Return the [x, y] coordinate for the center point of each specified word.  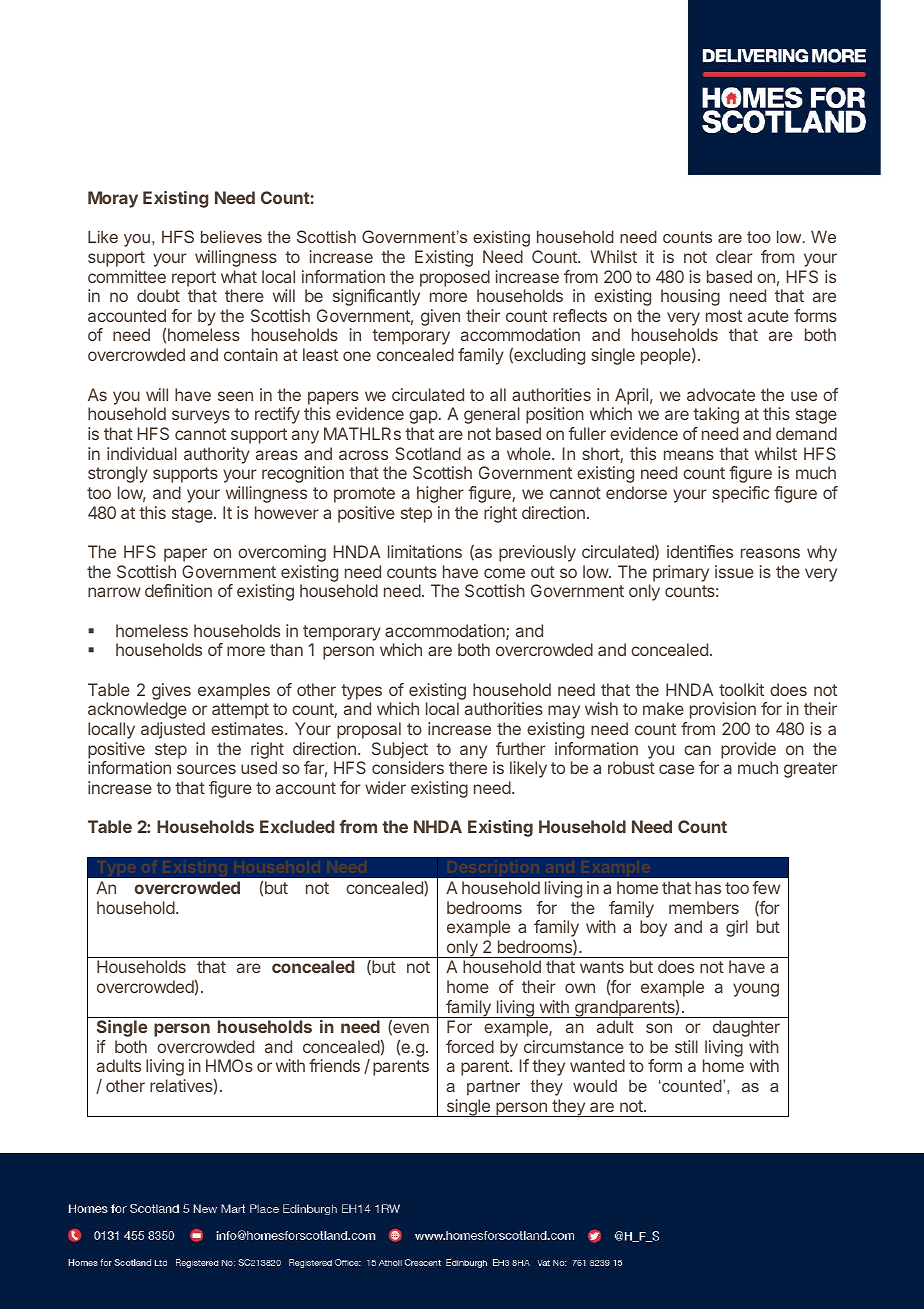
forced [470, 1046]
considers [408, 767]
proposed [455, 278]
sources [206, 769]
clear [734, 256]
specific [740, 494]
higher [440, 494]
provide [748, 750]
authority [217, 455]
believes [231, 236]
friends [334, 1065]
